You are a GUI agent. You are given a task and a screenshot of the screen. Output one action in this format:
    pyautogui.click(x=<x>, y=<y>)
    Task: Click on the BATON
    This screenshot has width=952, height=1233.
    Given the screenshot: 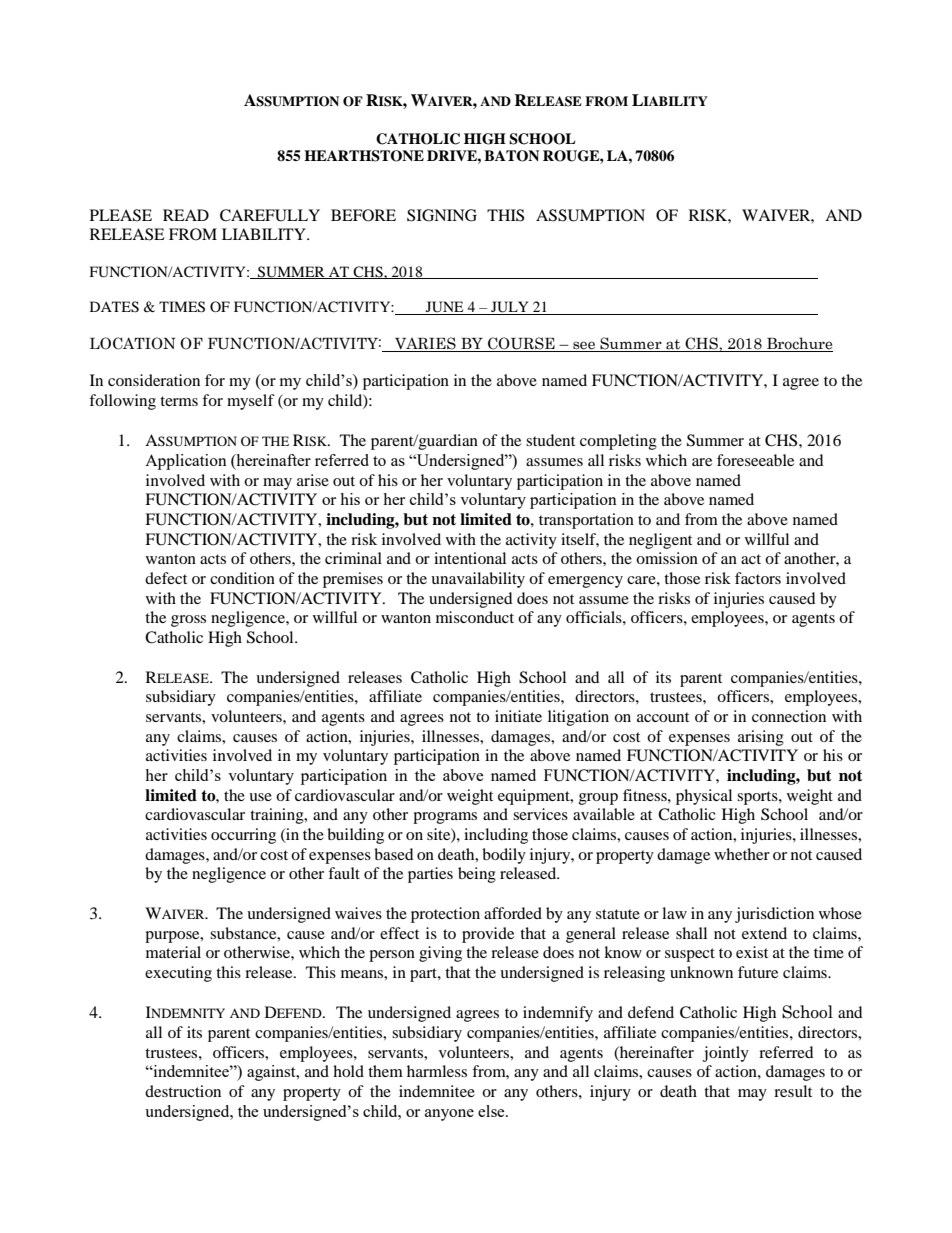 What is the action you would take?
    pyautogui.click(x=511, y=156)
